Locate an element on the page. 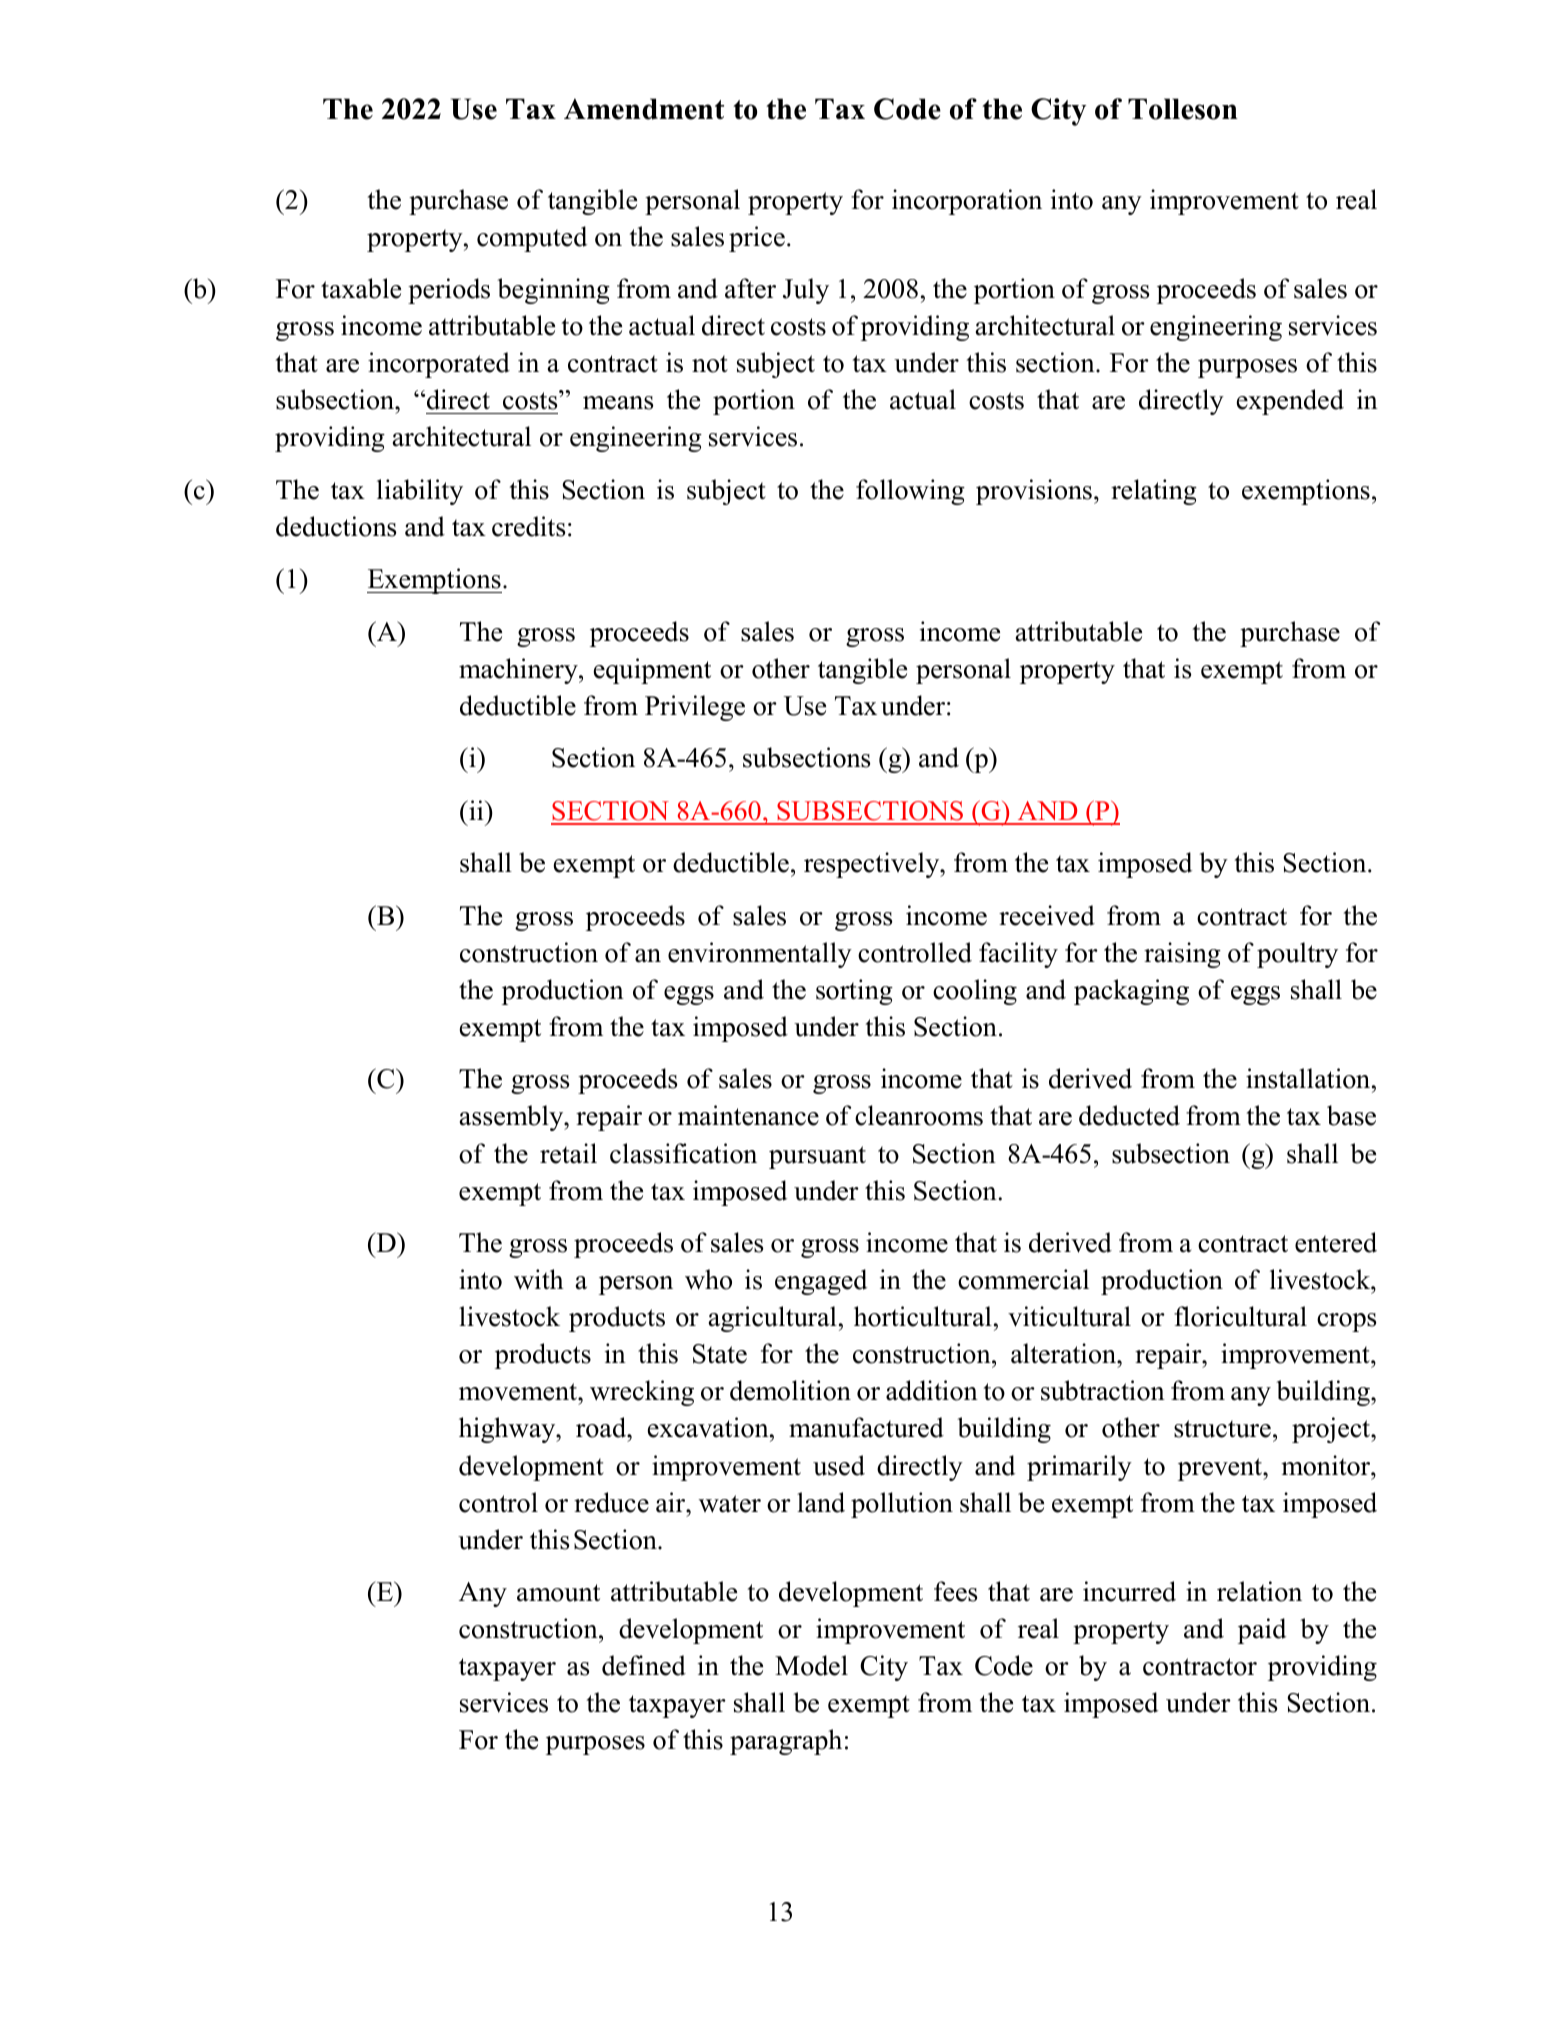  retail is located at coordinates (568, 1153).
